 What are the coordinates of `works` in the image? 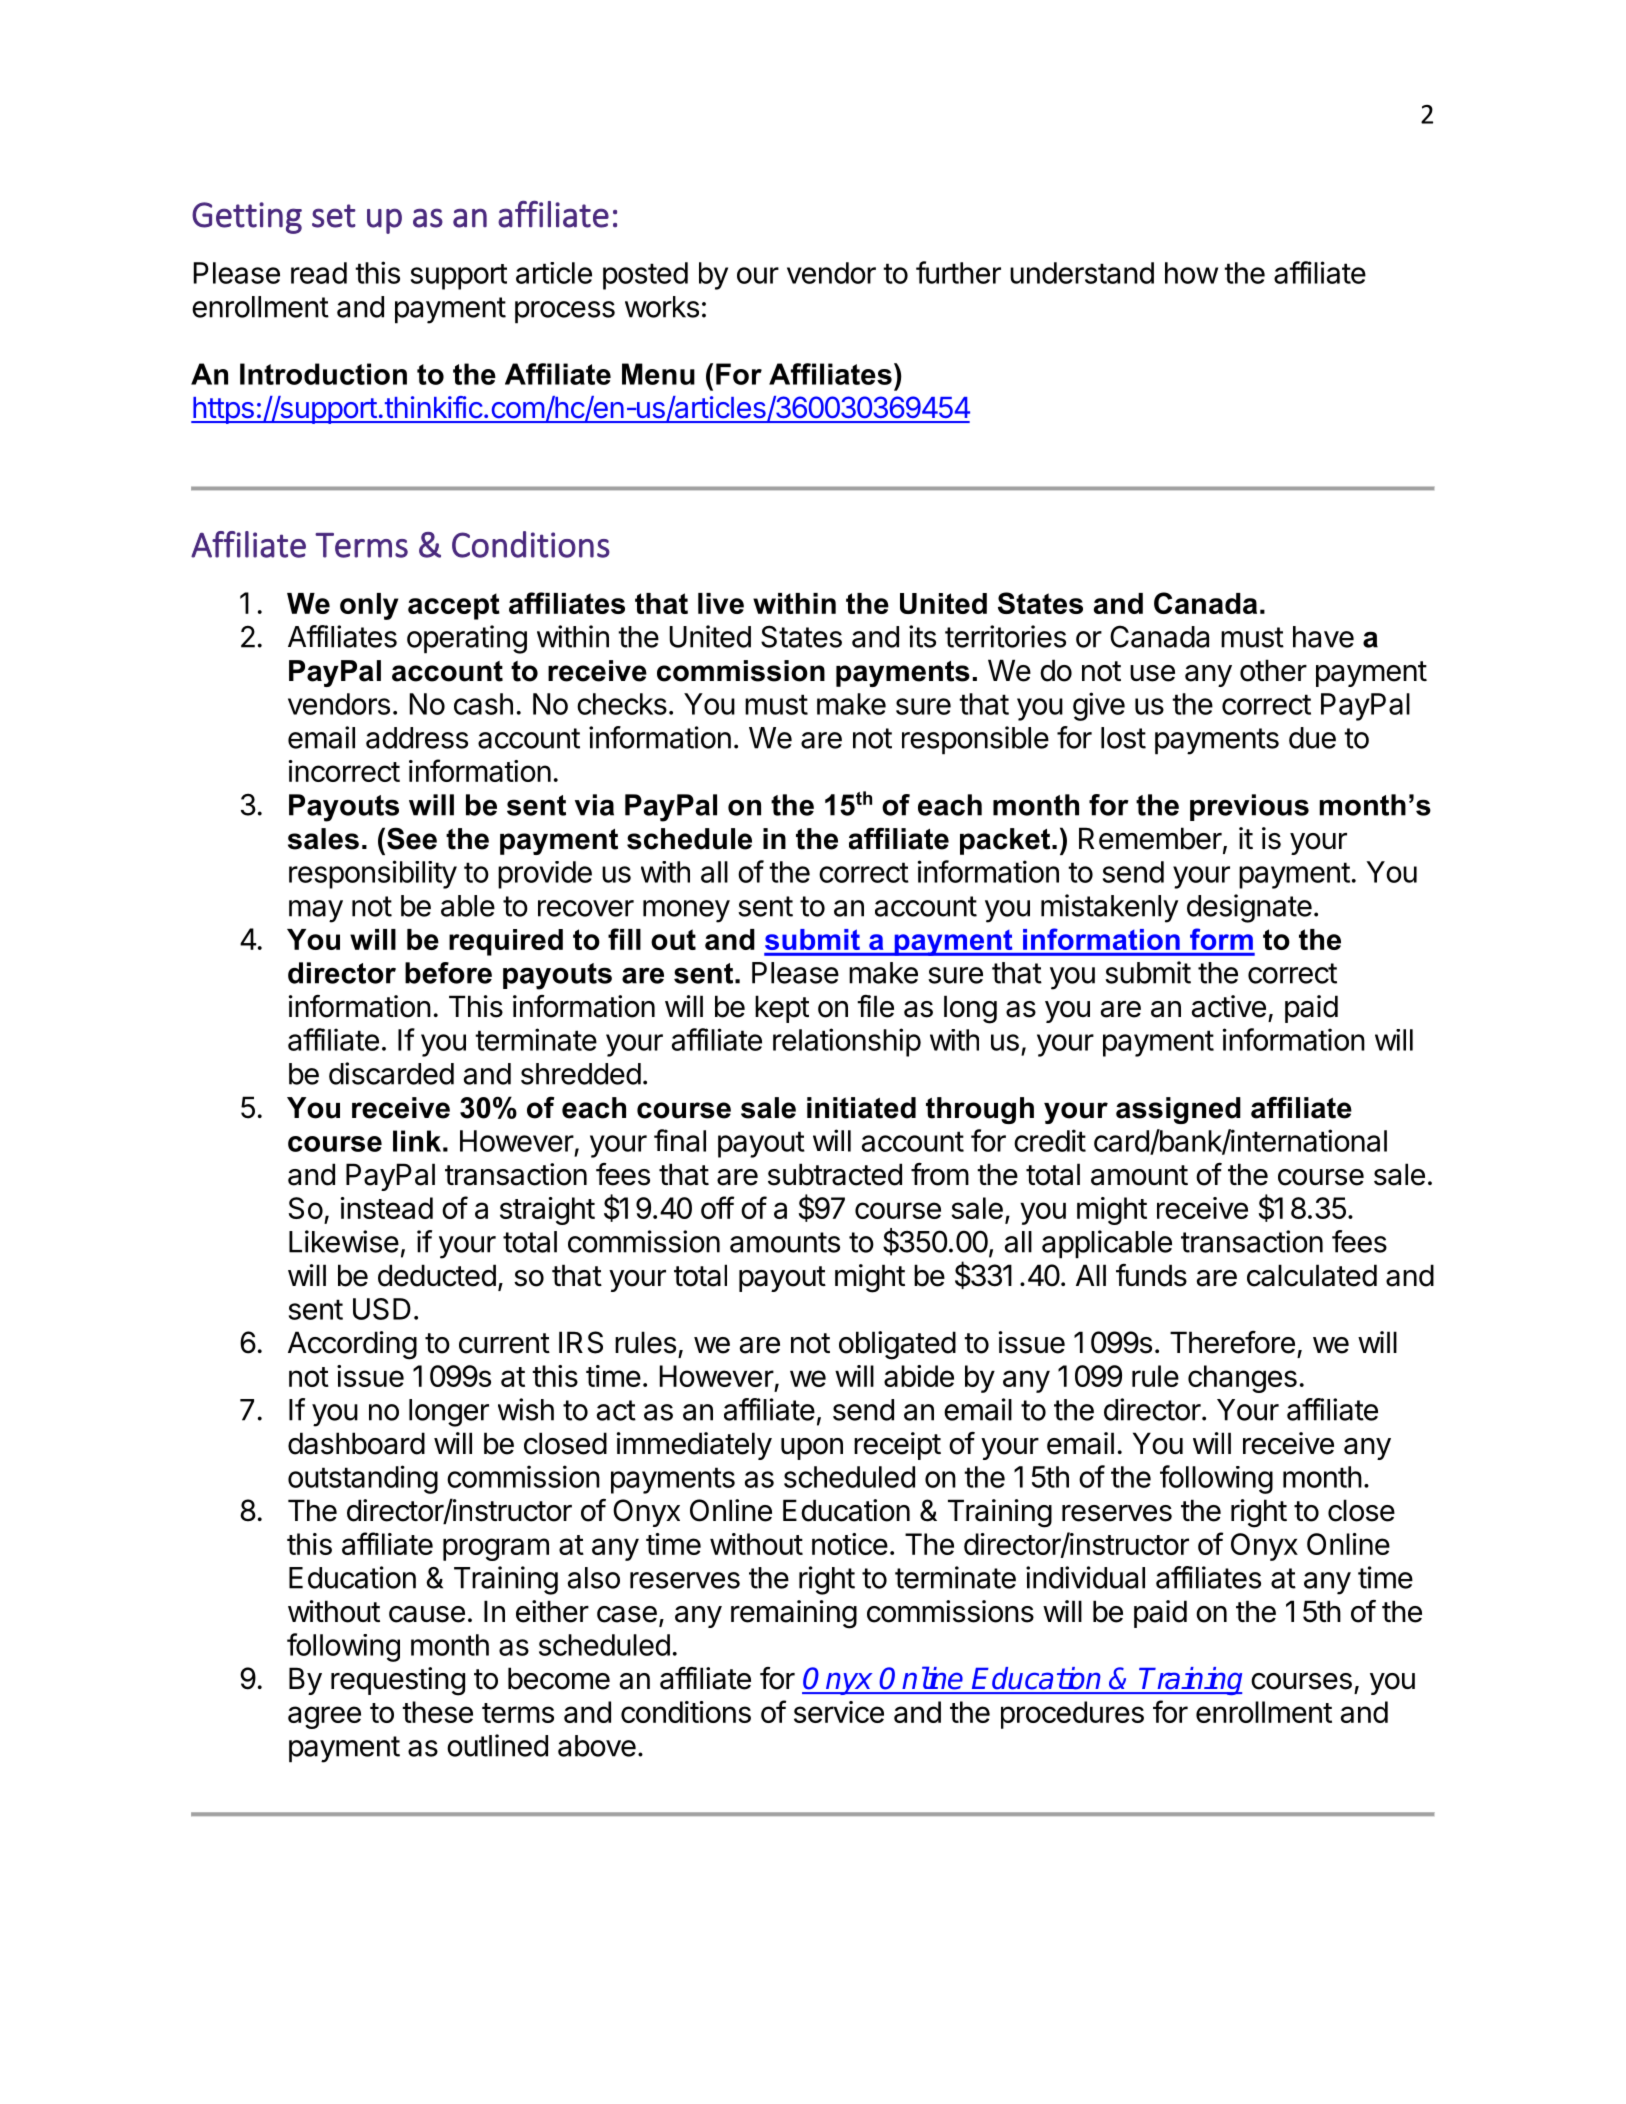 It's located at (662, 307).
